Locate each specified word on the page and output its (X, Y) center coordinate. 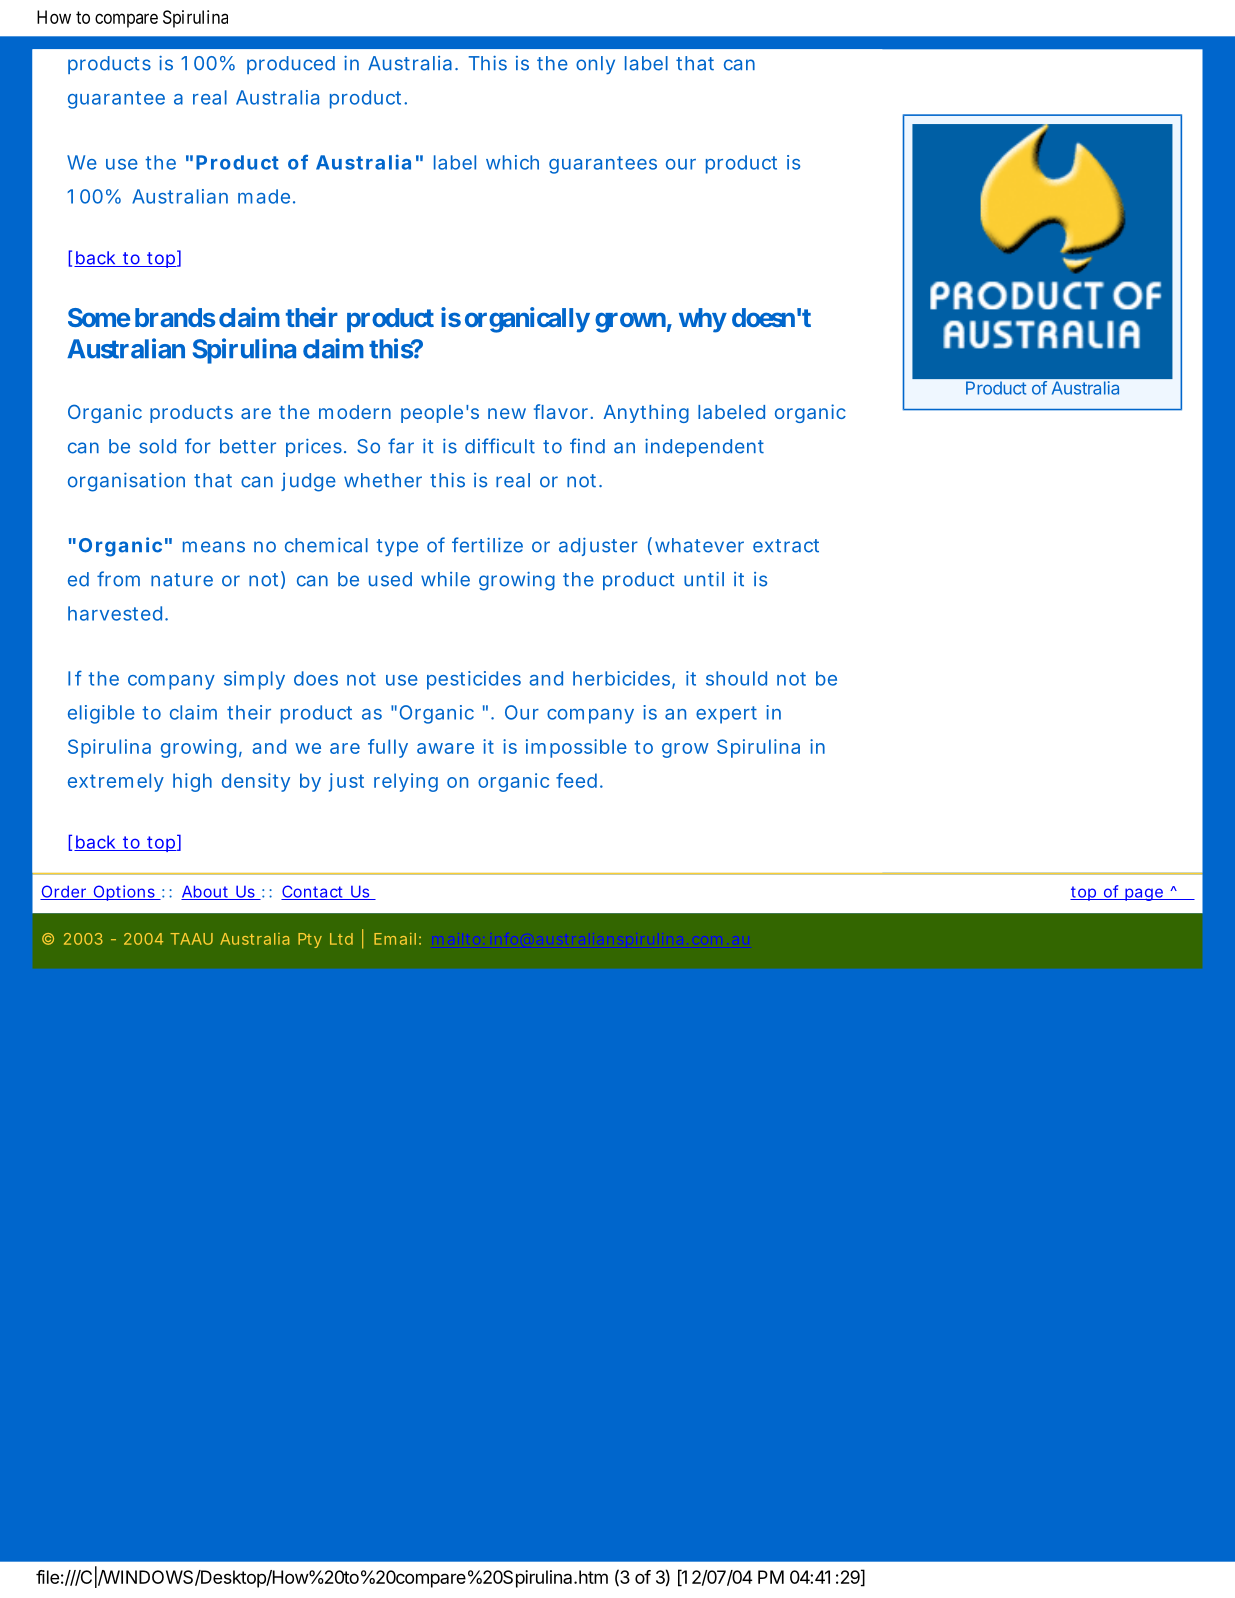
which (512, 162)
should (736, 678)
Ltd (341, 939)
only (595, 65)
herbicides (621, 678)
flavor (563, 411)
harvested (117, 613)
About (206, 892)
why (703, 320)
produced (291, 65)
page (1143, 894)
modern (355, 412)
